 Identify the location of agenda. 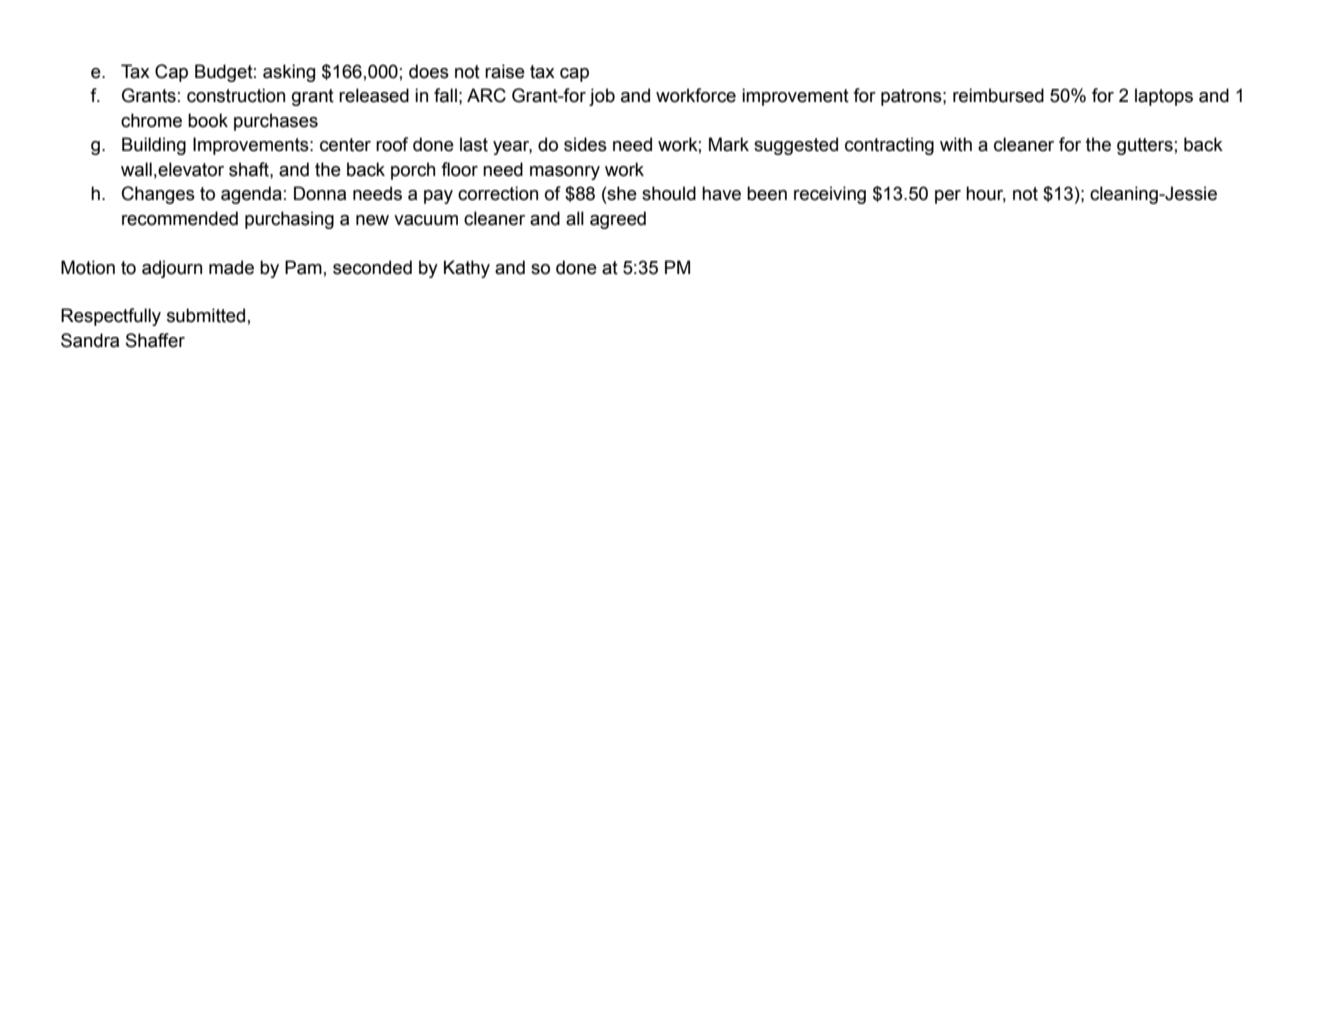
(251, 195).
